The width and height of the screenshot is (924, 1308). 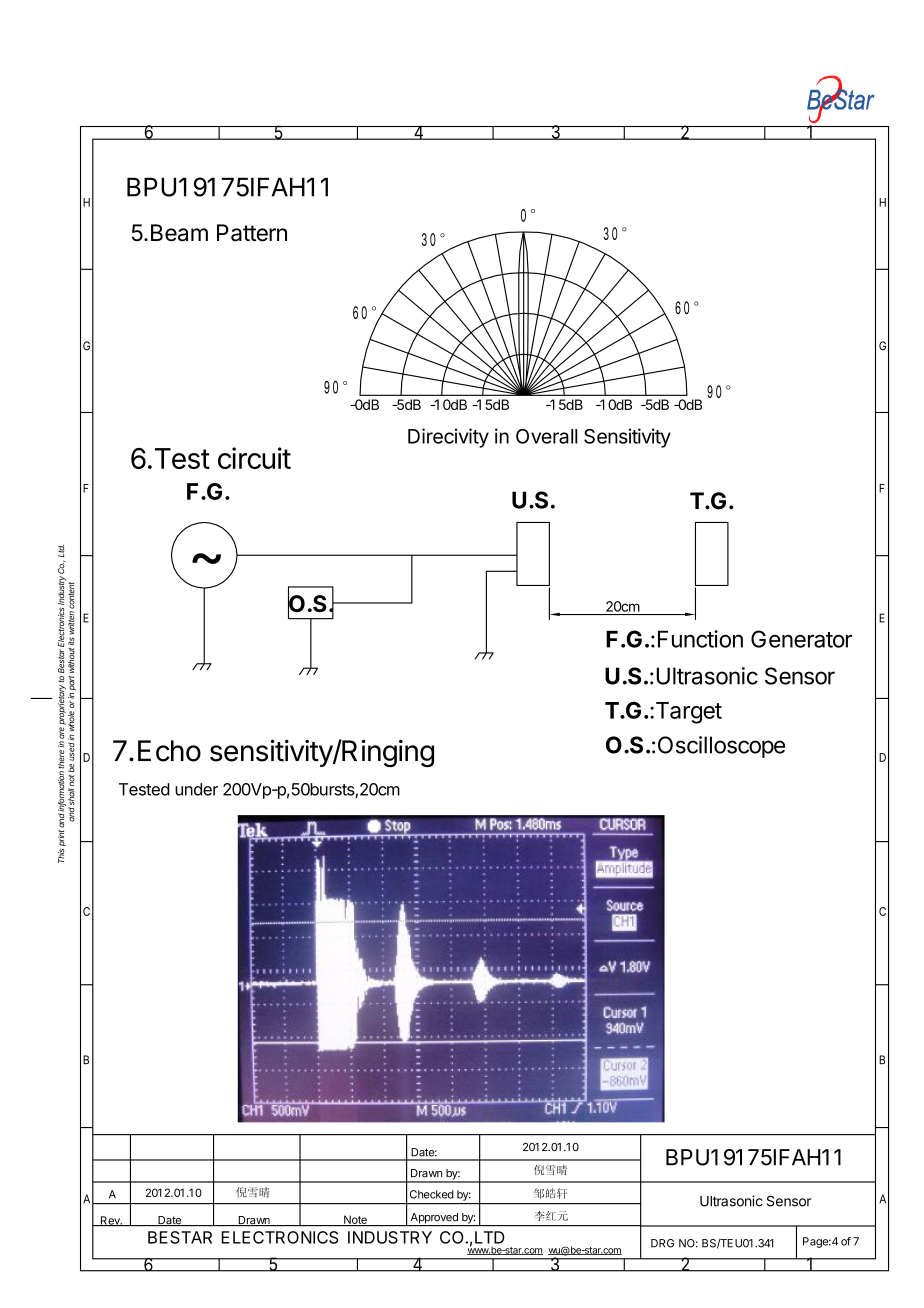 What do you see at coordinates (434, 1219) in the screenshot?
I see `Approved` at bounding box center [434, 1219].
